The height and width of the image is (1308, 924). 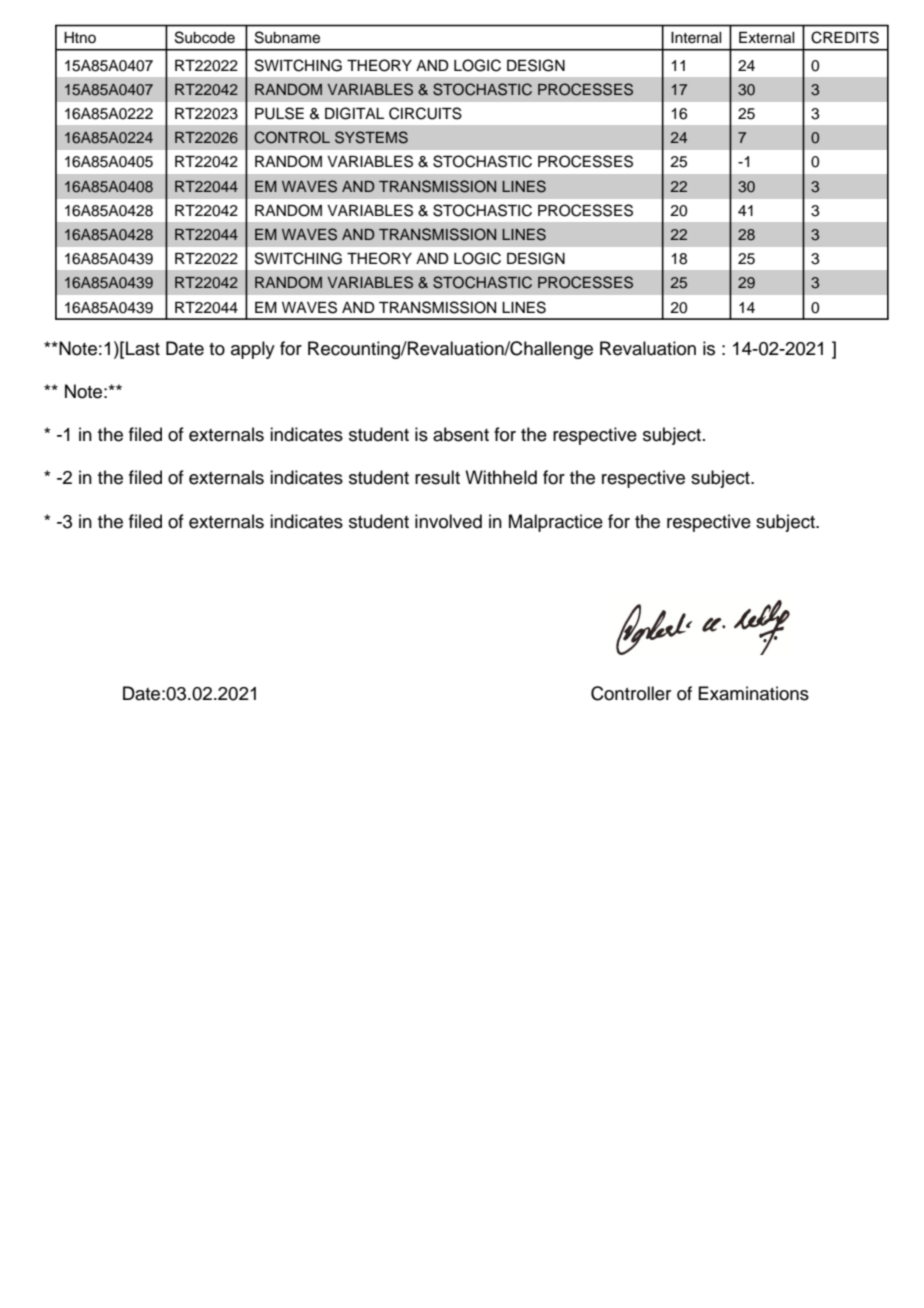 What do you see at coordinates (556, 523) in the image?
I see `Malpractice` at bounding box center [556, 523].
